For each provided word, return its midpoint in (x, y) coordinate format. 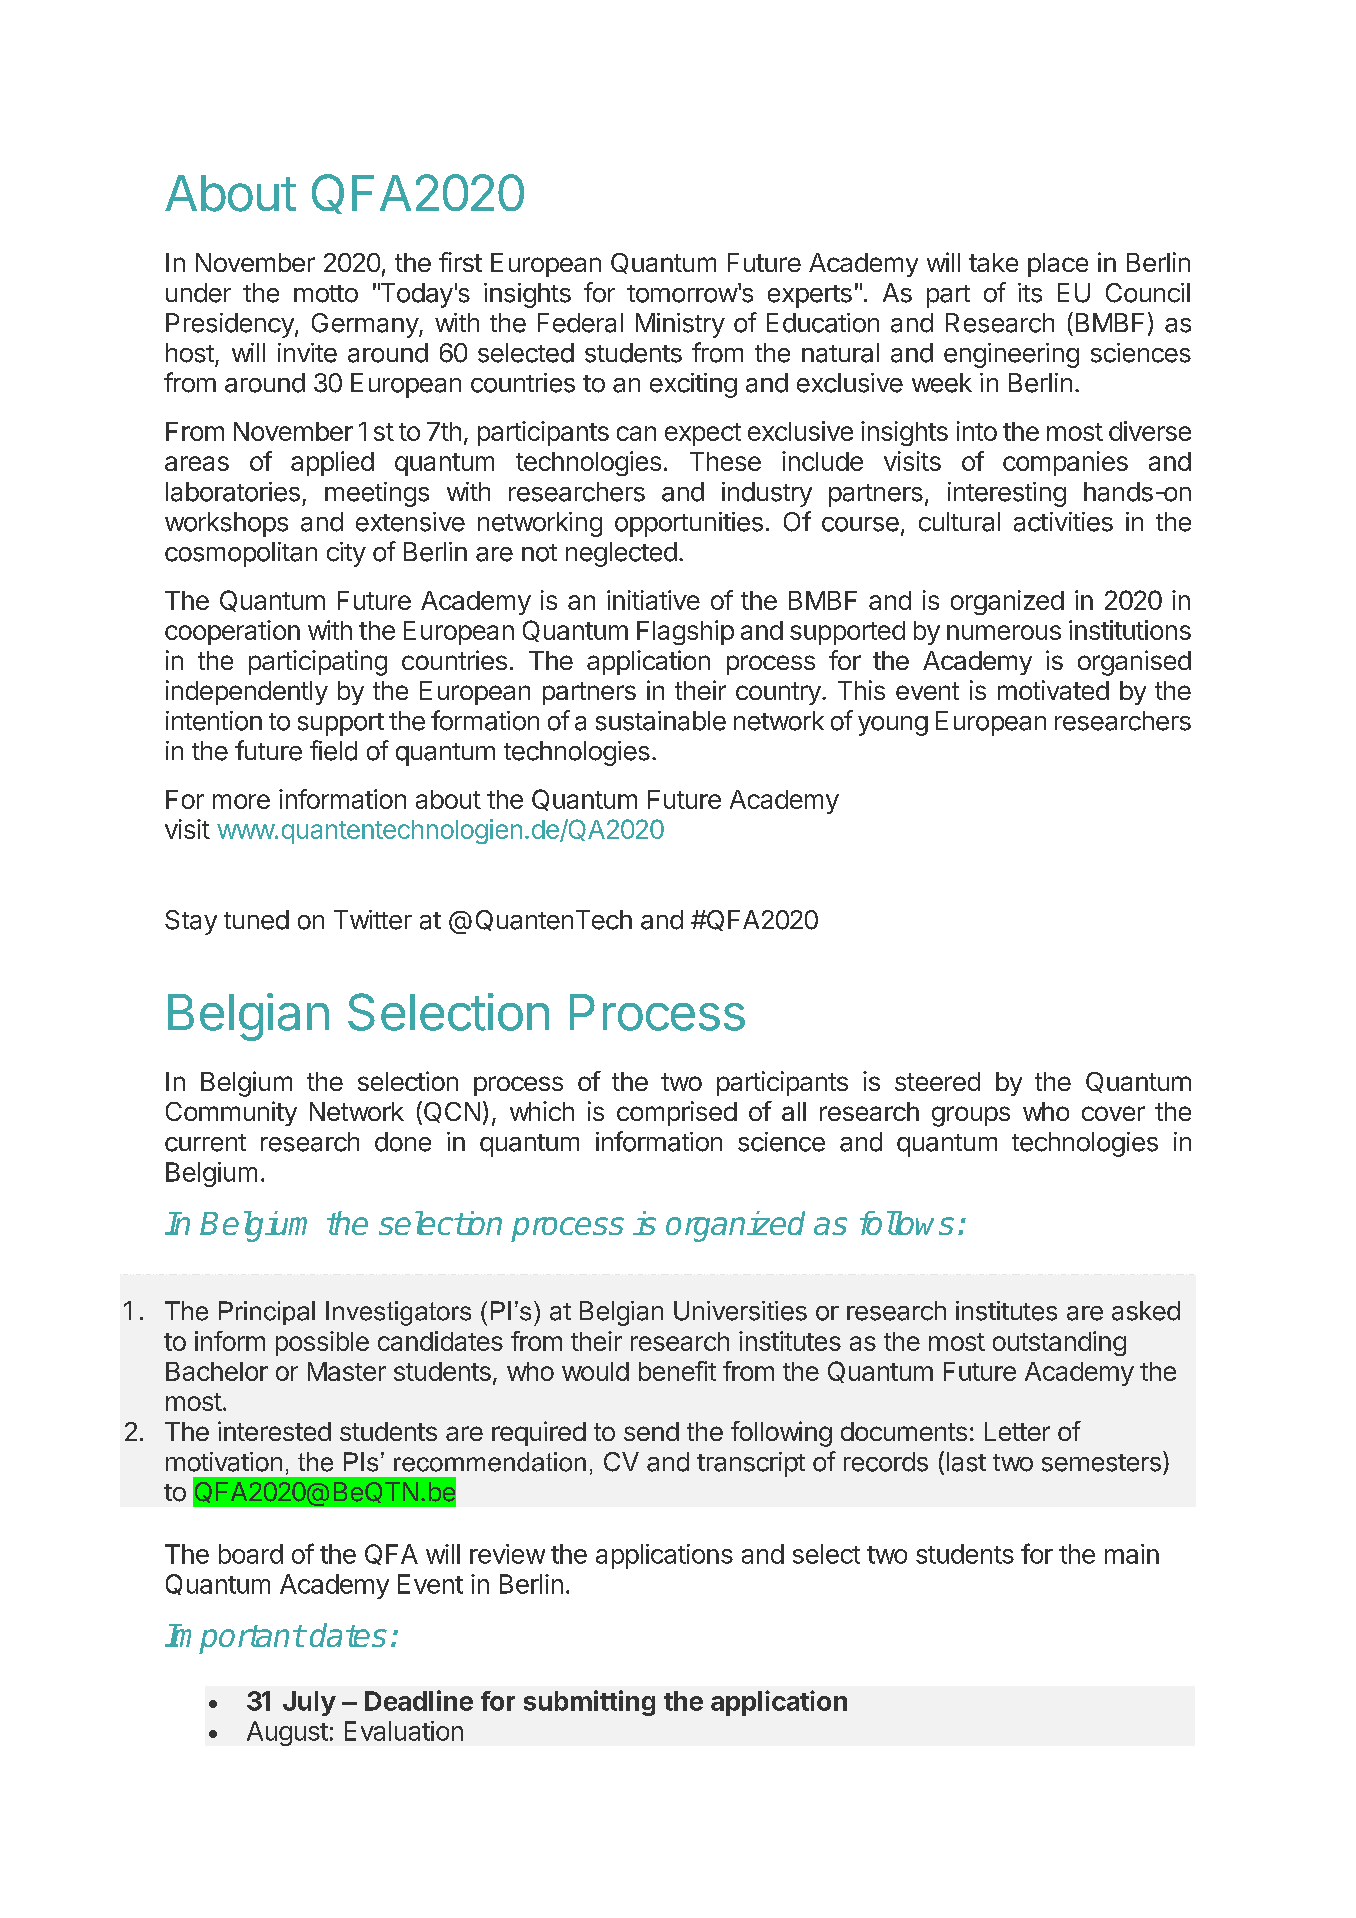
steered (937, 1081)
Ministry (680, 325)
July (309, 1703)
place (1058, 265)
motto (326, 294)
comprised (677, 1113)
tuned (256, 920)
